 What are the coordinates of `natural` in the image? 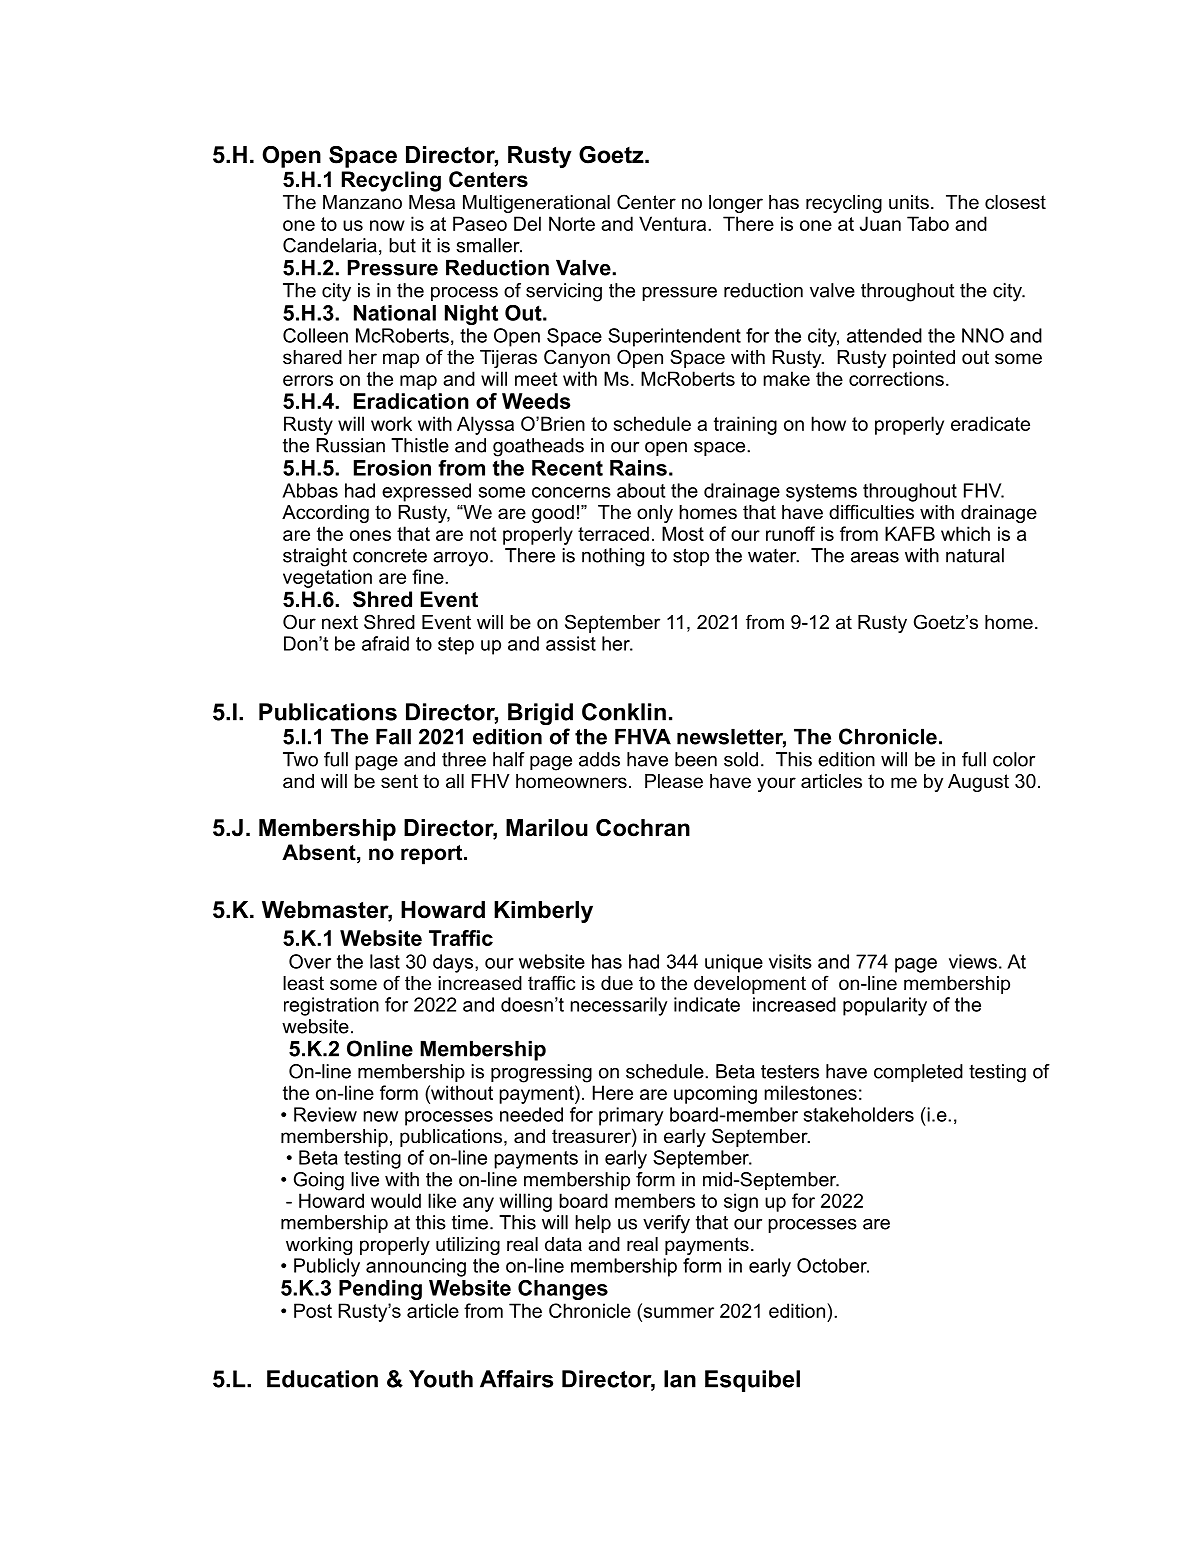 It's located at (975, 555).
